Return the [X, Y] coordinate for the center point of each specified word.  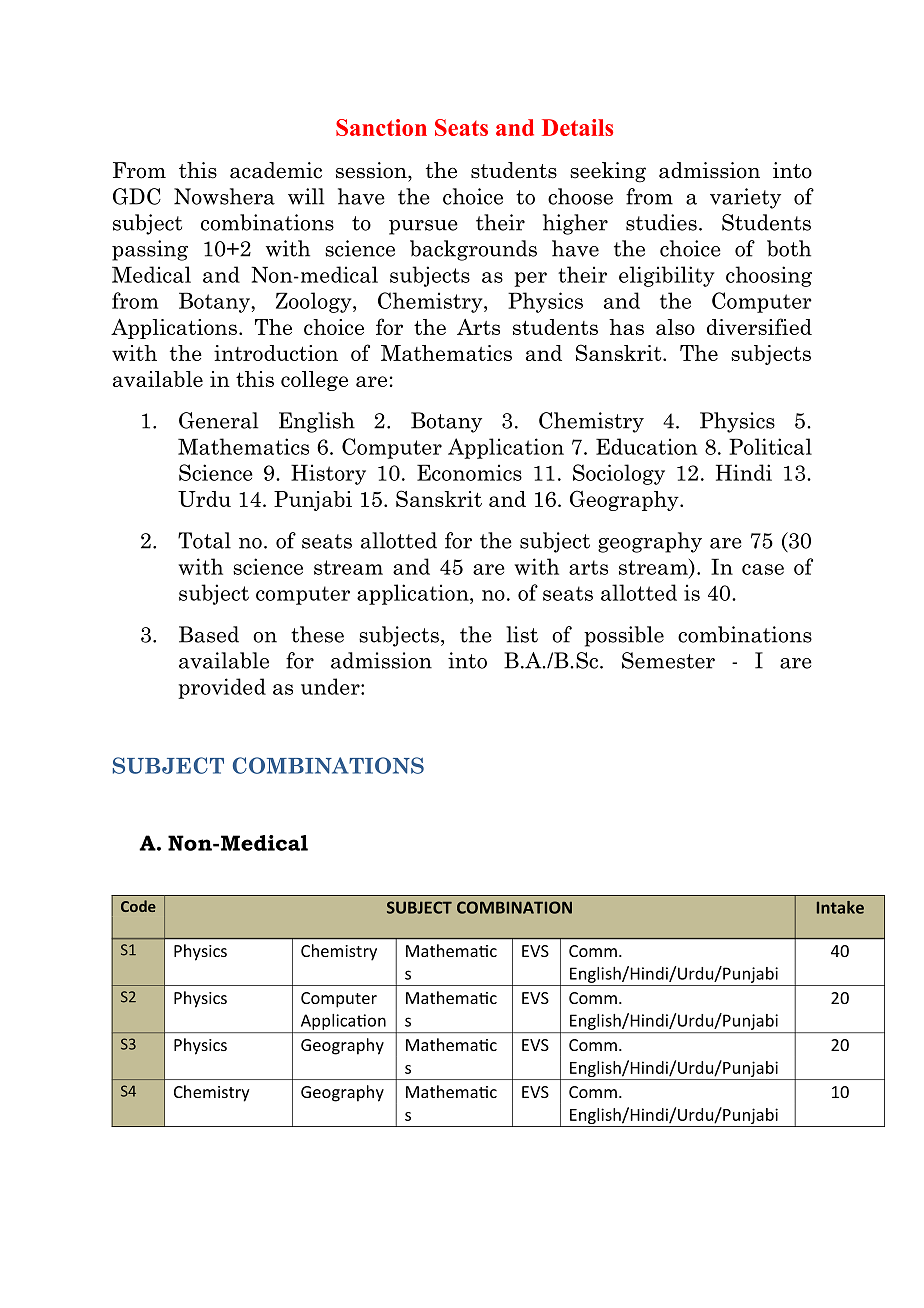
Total [204, 540]
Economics [469, 472]
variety [745, 198]
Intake [840, 907]
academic [276, 170]
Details [577, 127]
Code [138, 906]
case [763, 569]
